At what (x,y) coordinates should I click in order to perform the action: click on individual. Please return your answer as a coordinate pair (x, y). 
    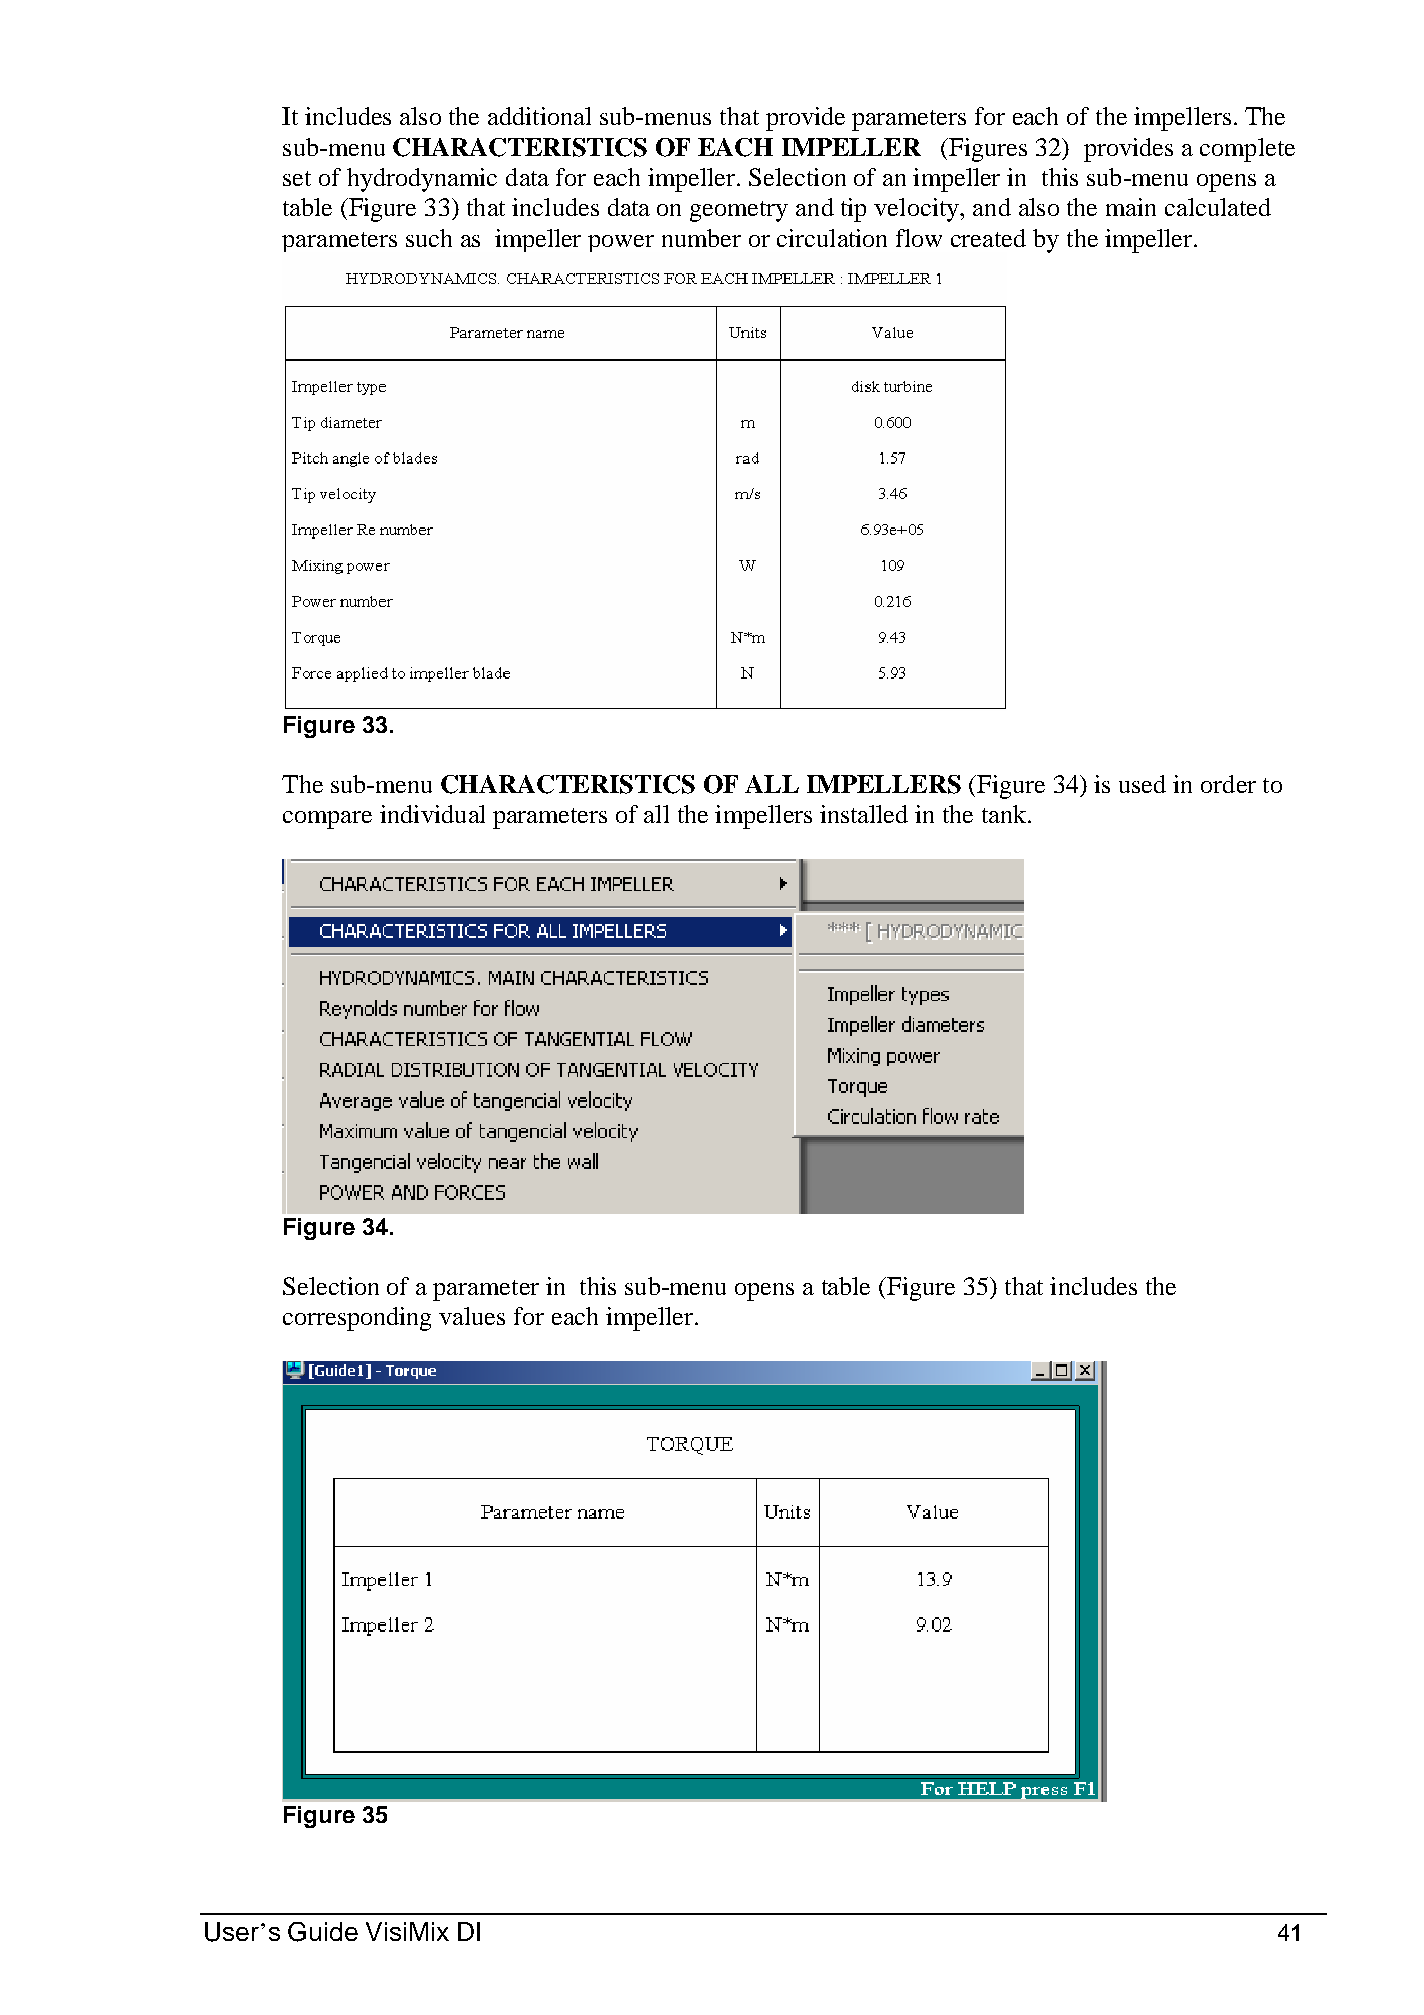
    Looking at the image, I should click on (432, 814).
